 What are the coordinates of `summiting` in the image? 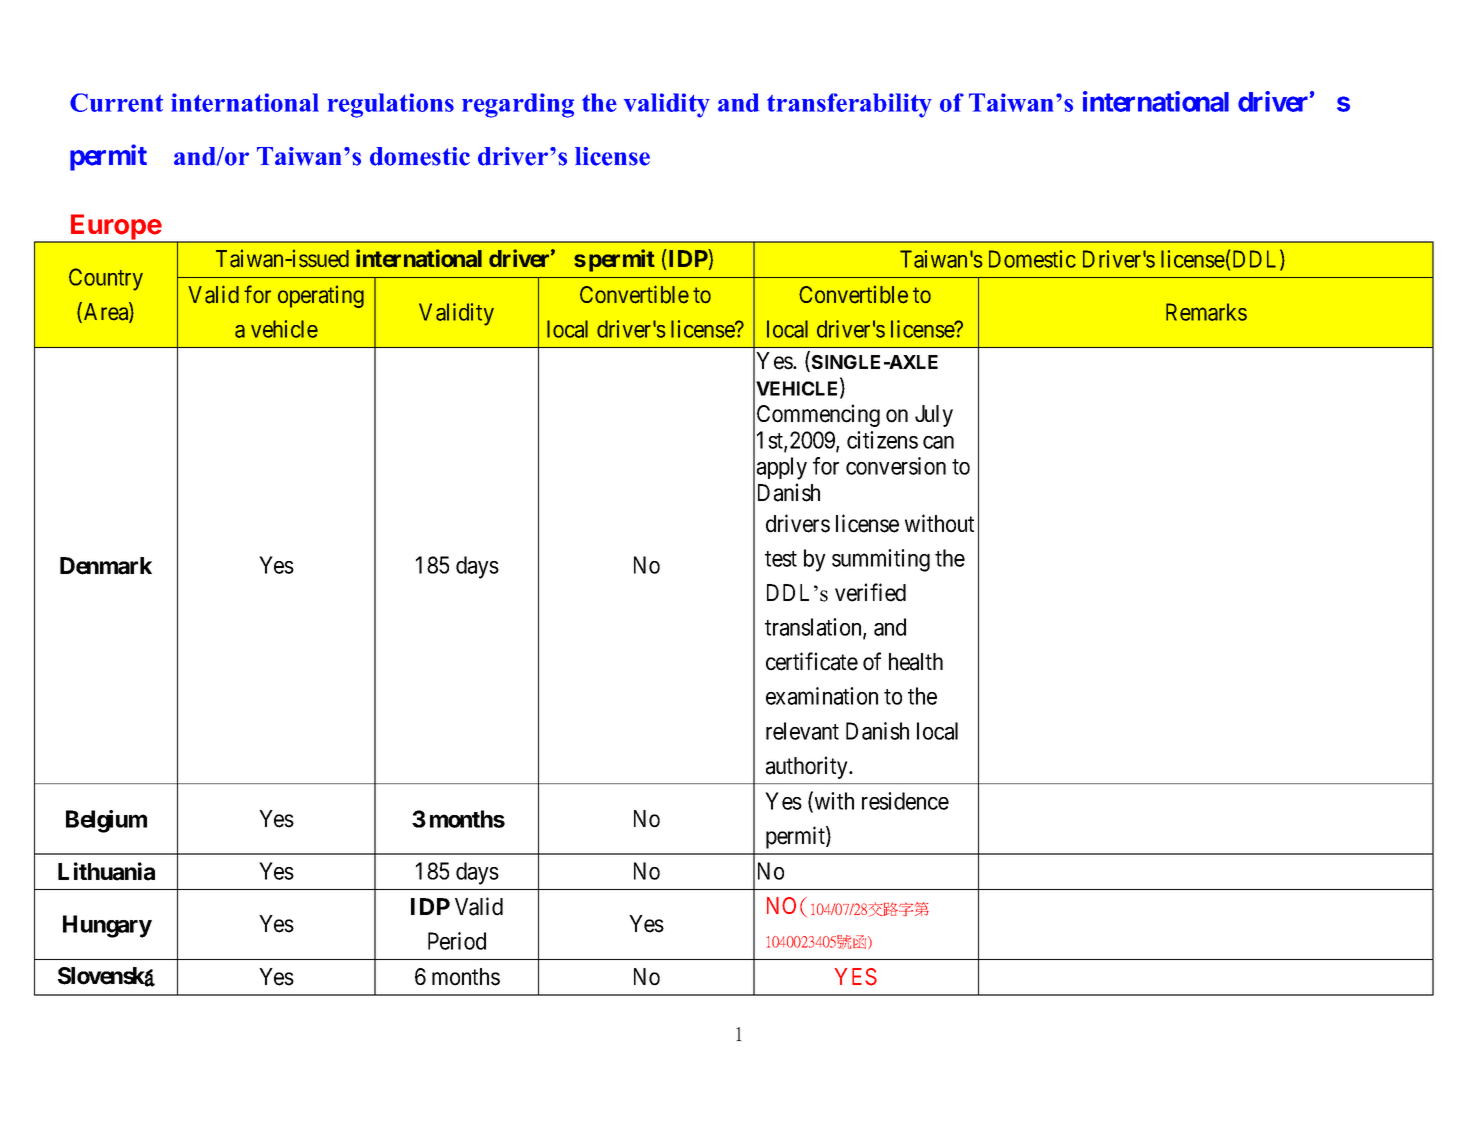 It's located at (881, 560).
